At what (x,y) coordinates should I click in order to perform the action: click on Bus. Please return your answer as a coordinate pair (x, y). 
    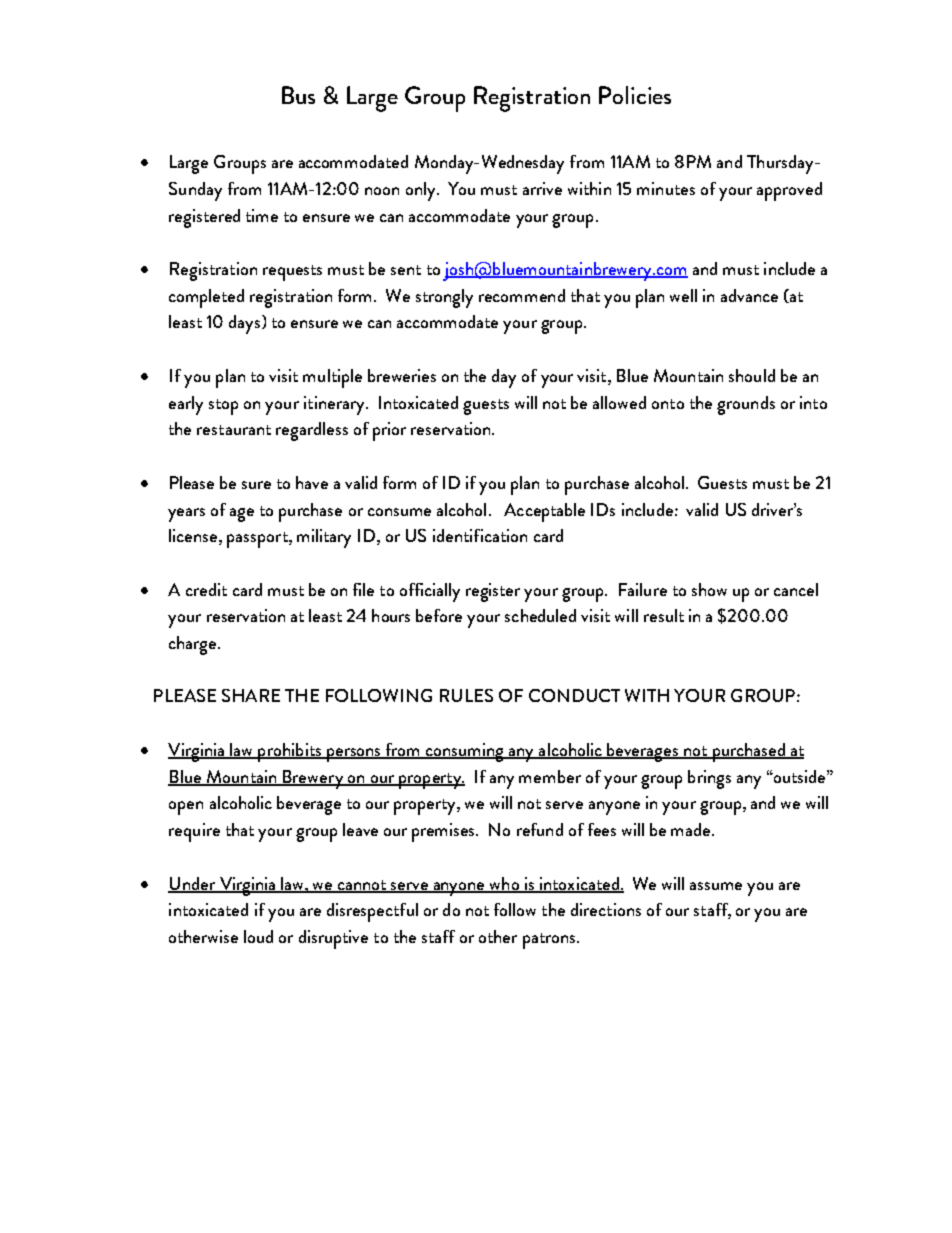
    Looking at the image, I should click on (298, 95).
